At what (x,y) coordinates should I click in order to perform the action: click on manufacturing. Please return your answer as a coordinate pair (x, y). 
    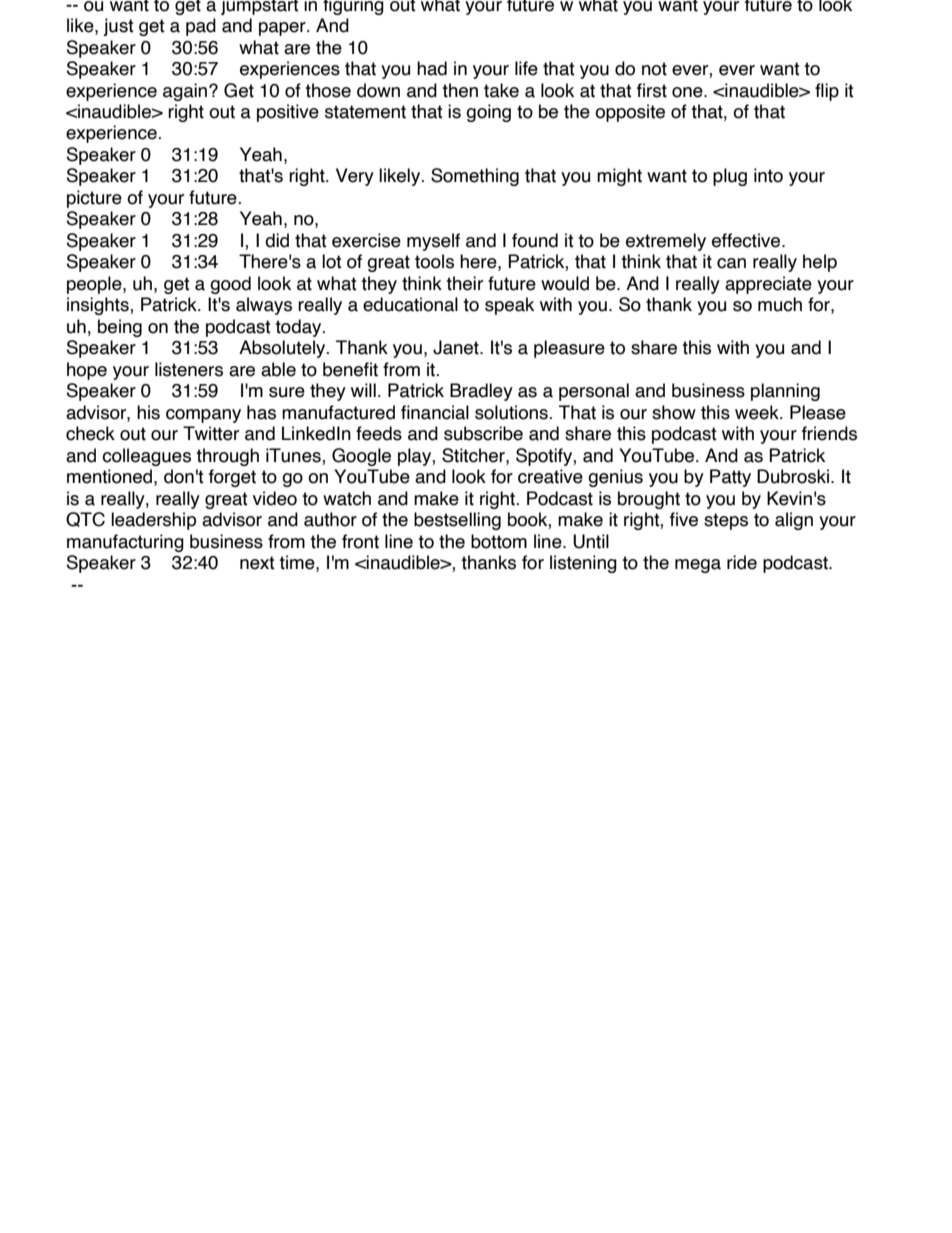
    Looking at the image, I should click on (125, 543).
